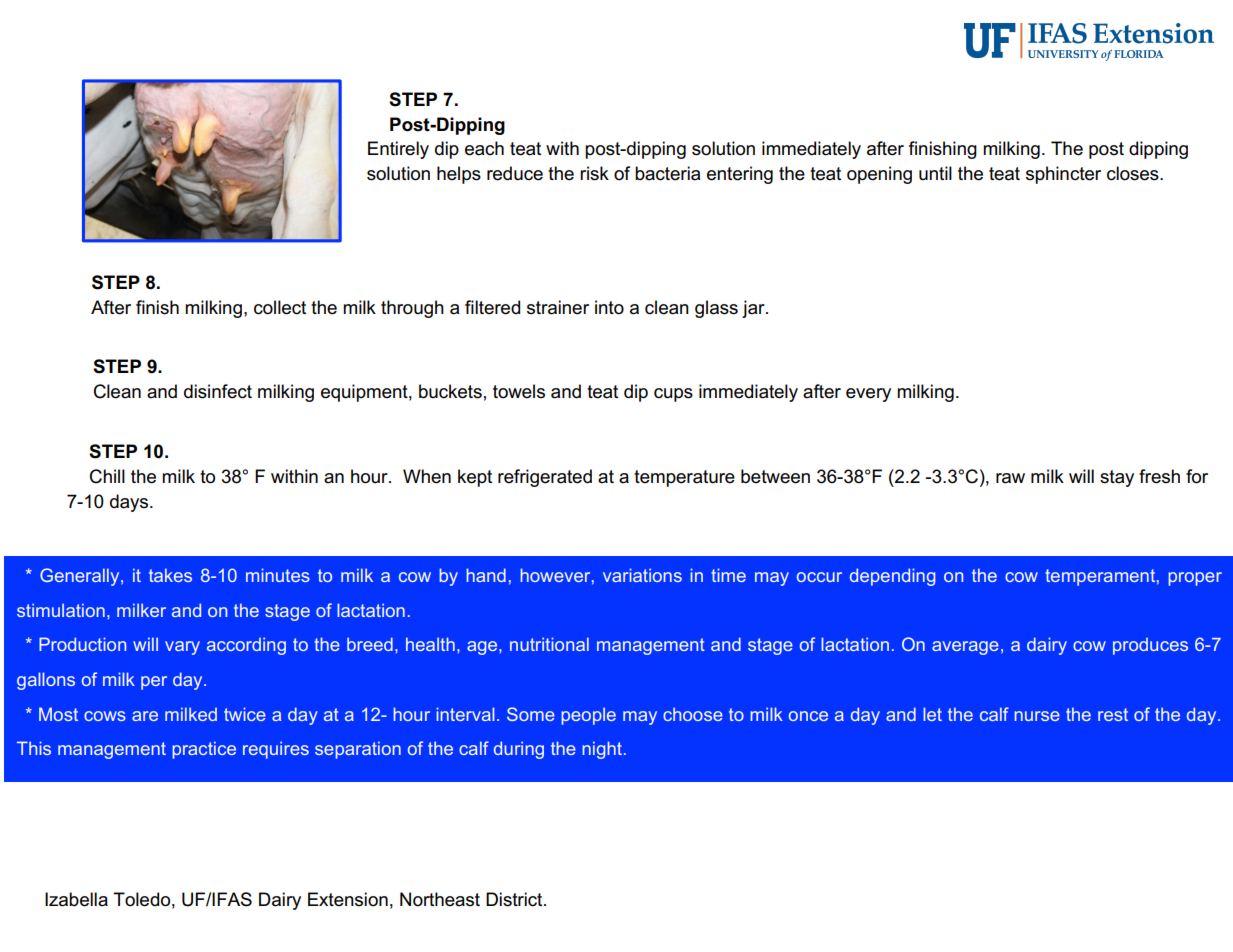 The image size is (1233, 952). I want to click on vary, so click(182, 648).
